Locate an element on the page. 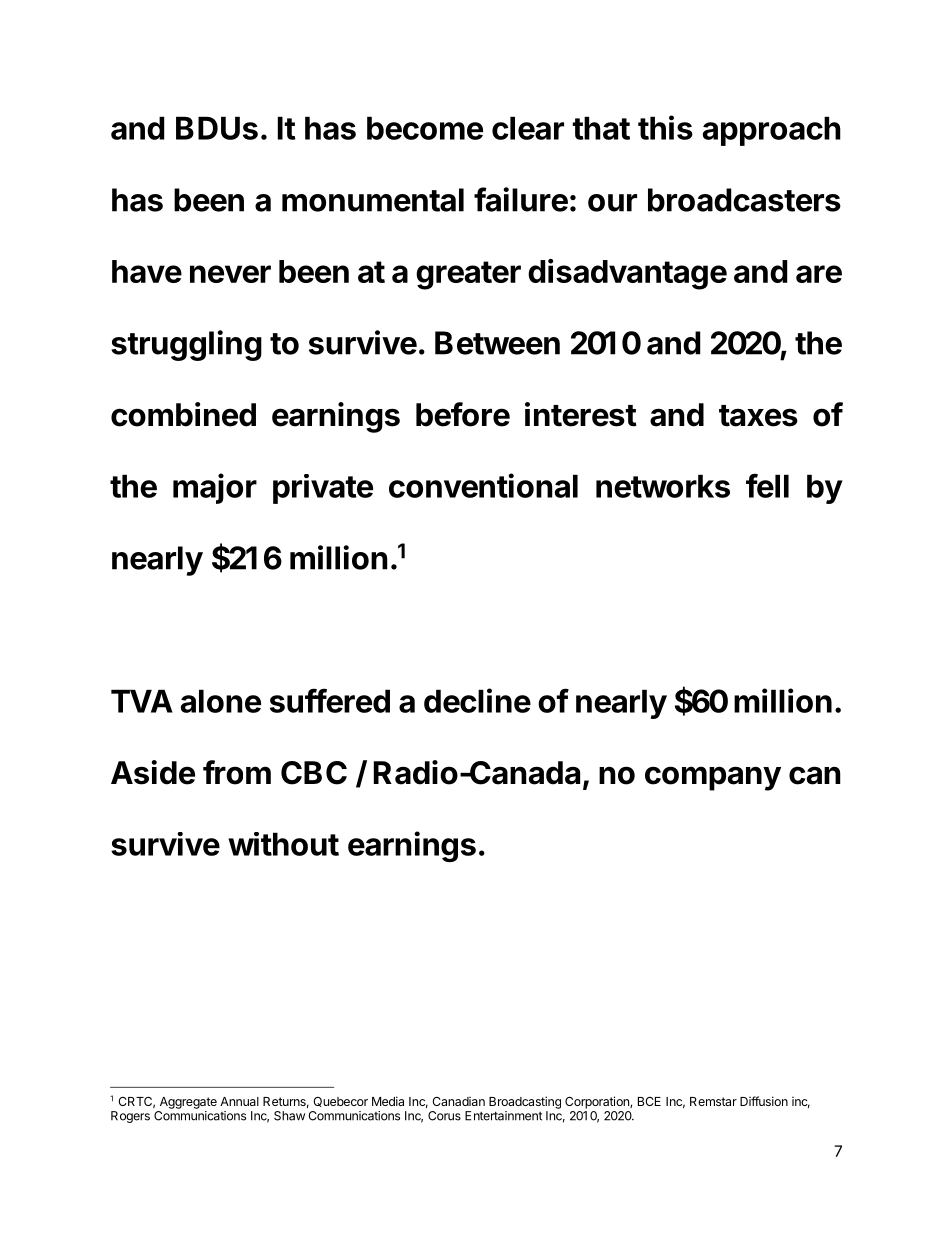  approach is located at coordinates (772, 131).
